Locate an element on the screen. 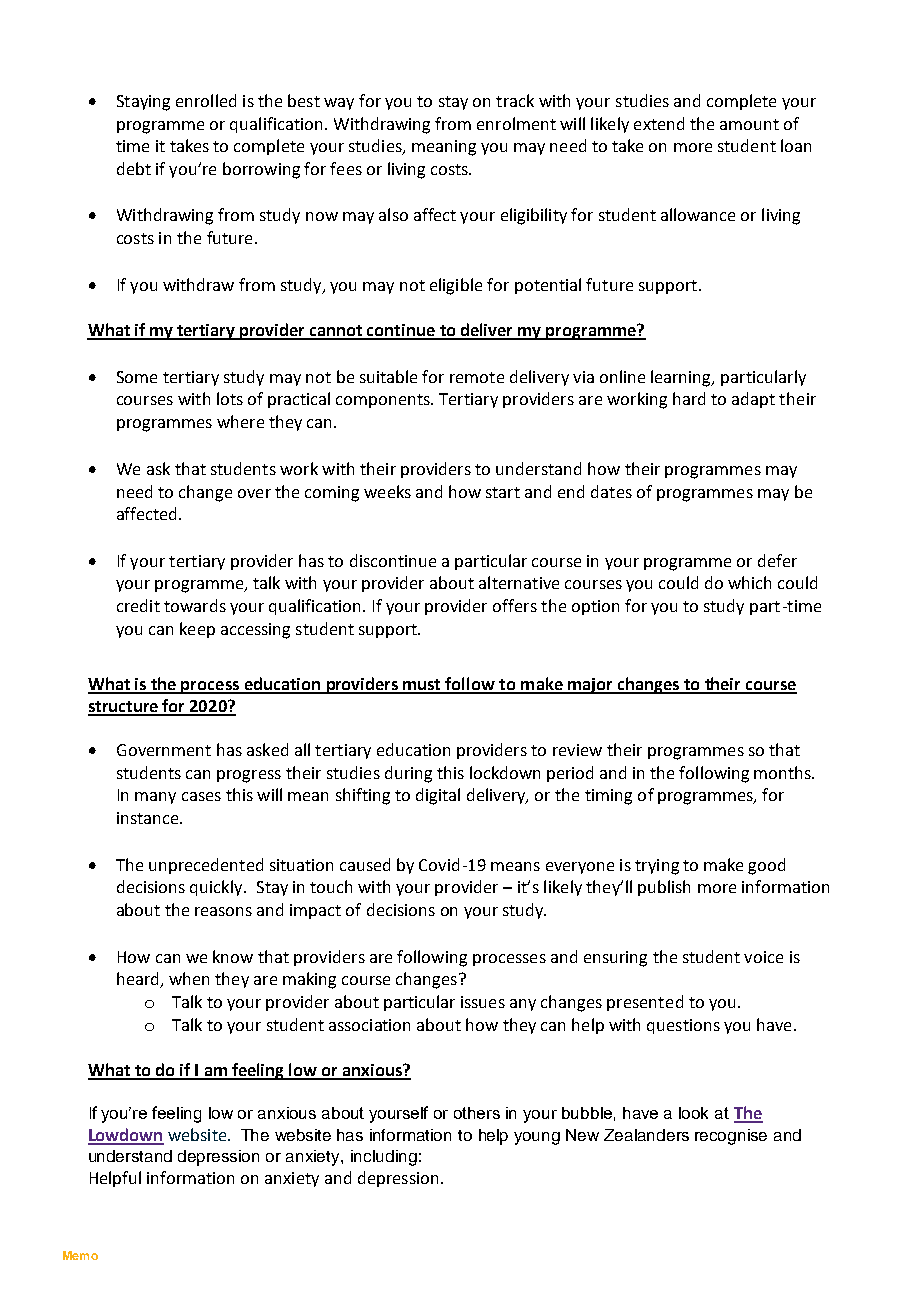 The image size is (924, 1307). caused is located at coordinates (365, 864).
